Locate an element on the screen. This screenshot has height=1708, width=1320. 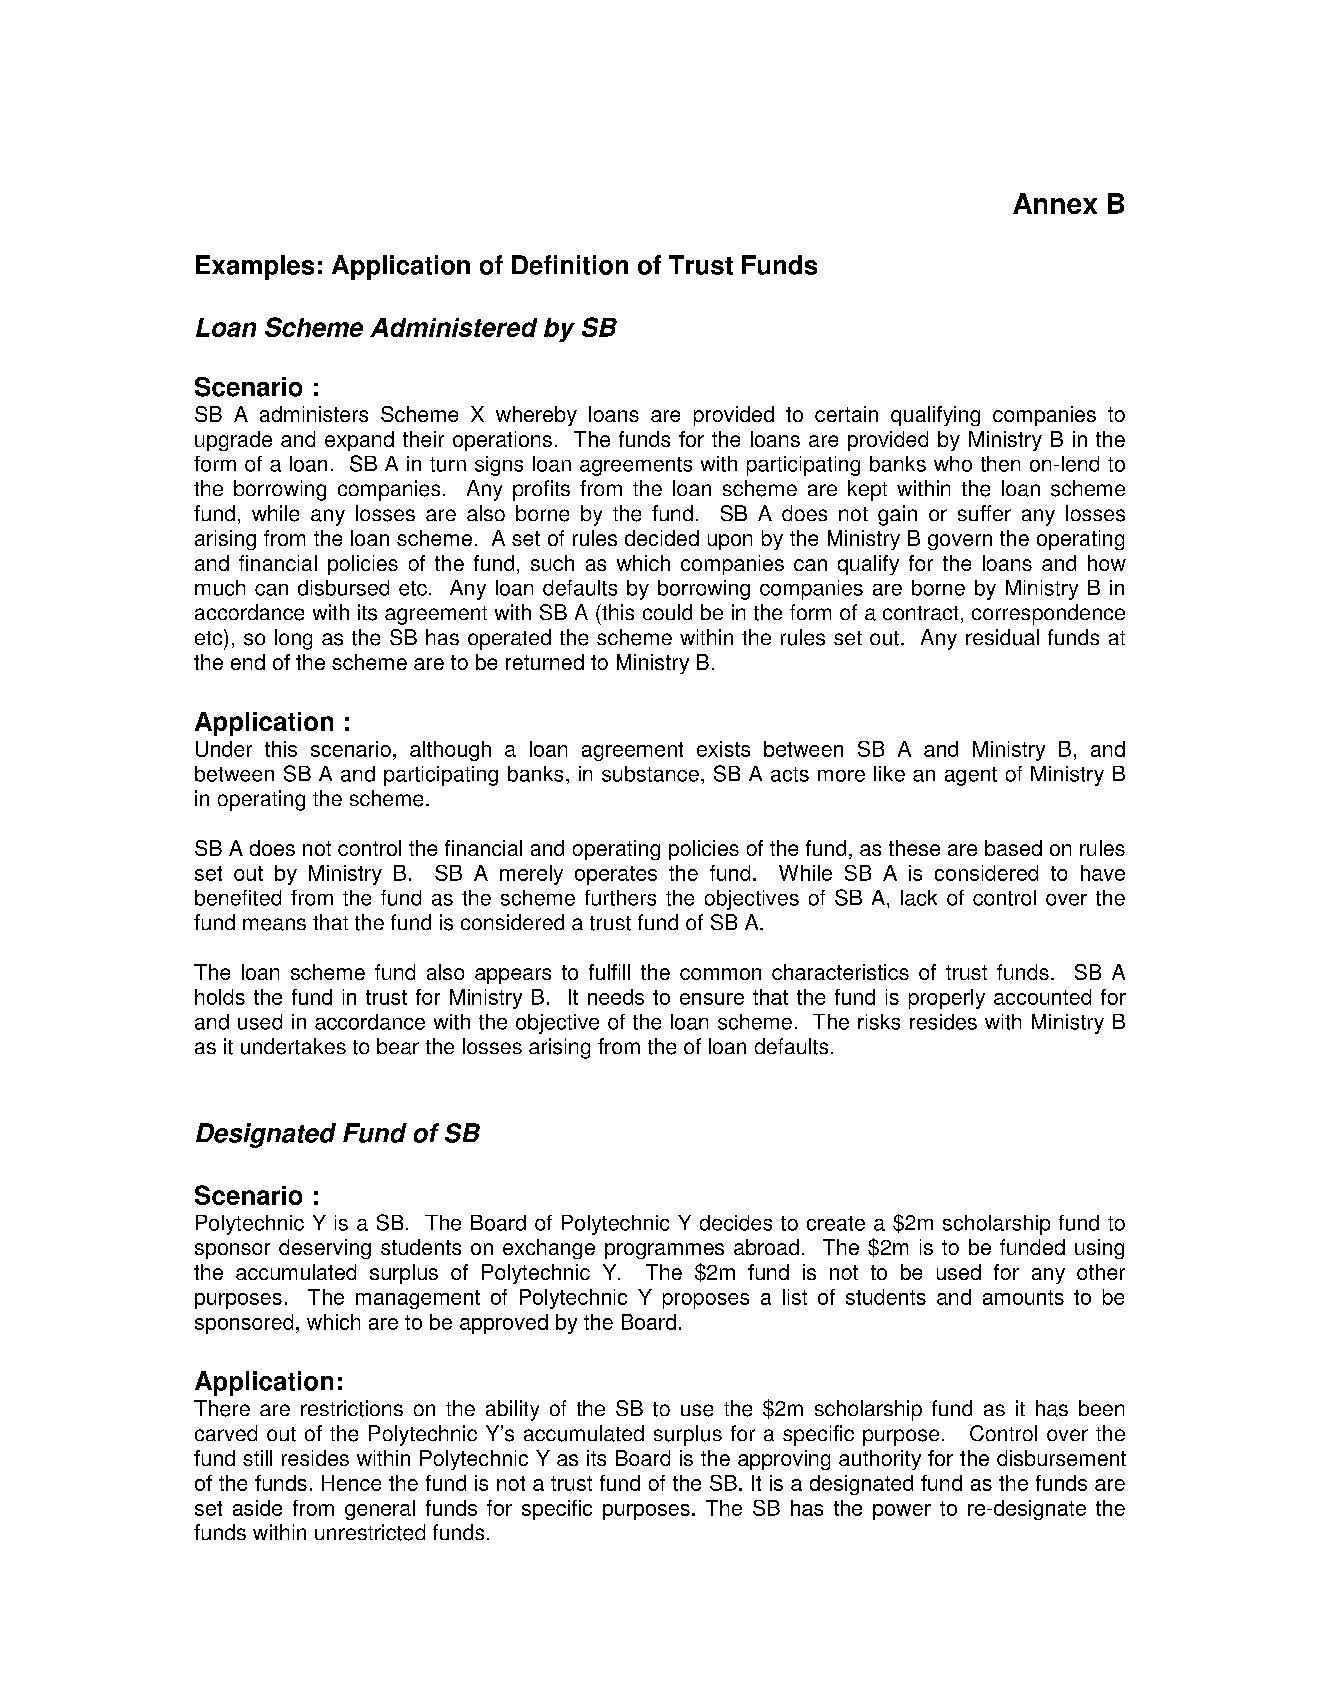
Definition is located at coordinates (570, 265).
